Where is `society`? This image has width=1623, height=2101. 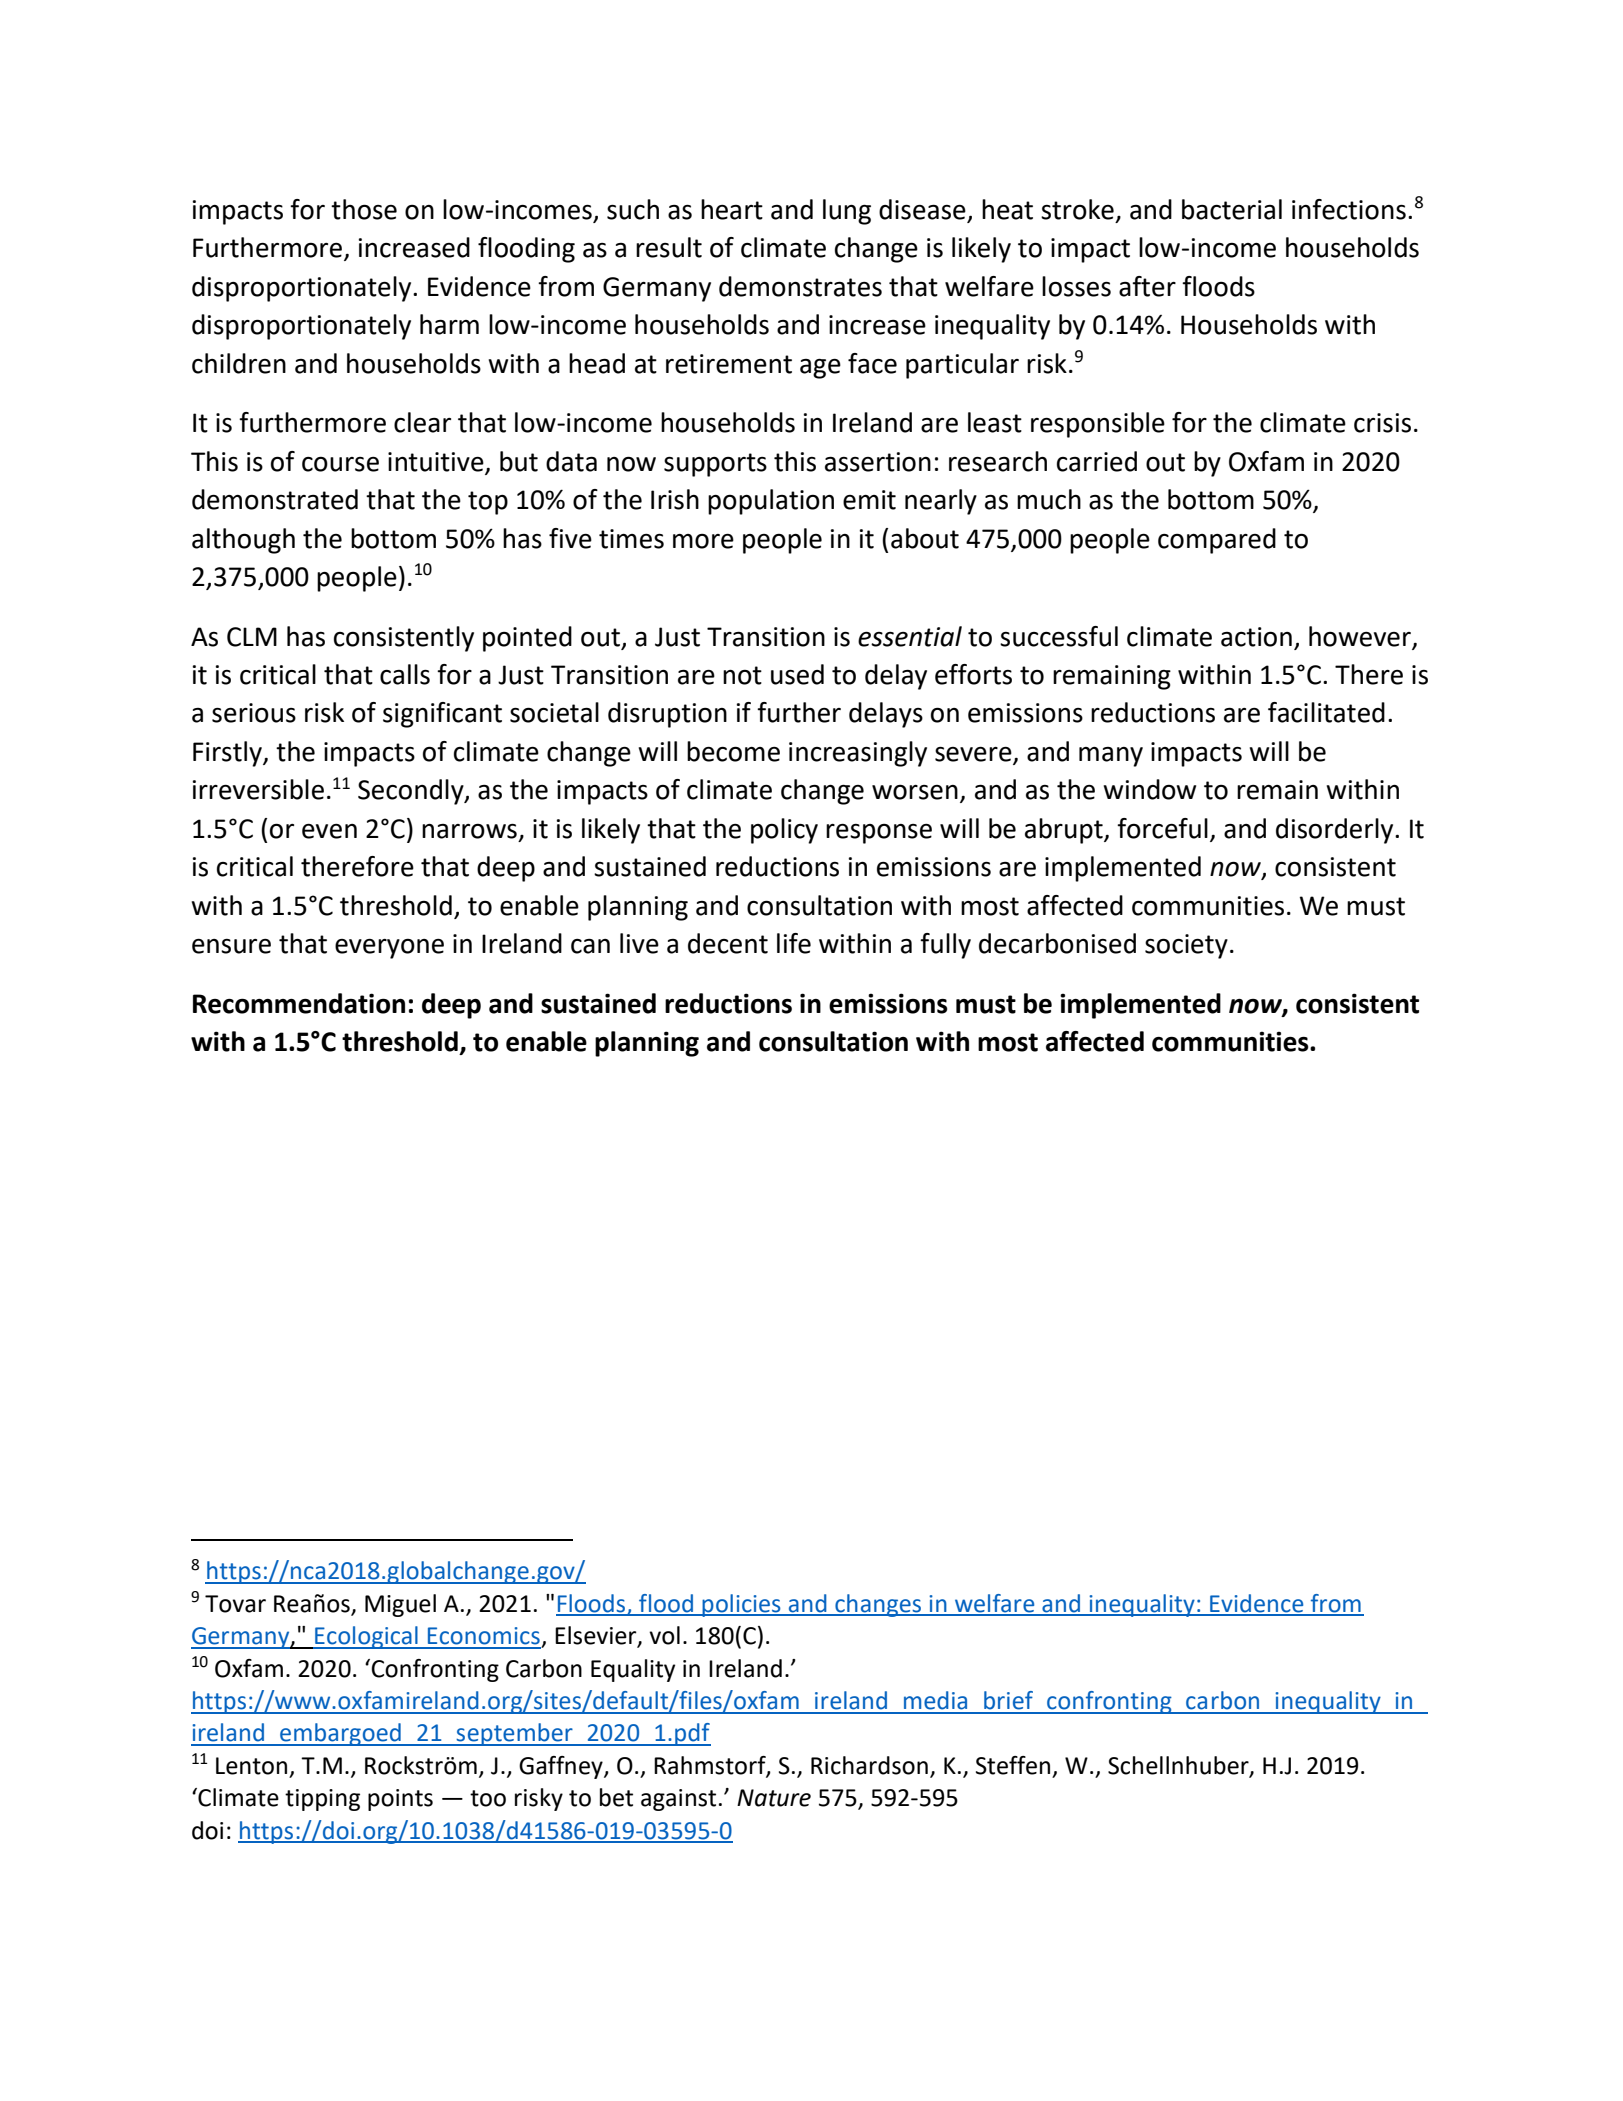 society is located at coordinates (1186, 946).
